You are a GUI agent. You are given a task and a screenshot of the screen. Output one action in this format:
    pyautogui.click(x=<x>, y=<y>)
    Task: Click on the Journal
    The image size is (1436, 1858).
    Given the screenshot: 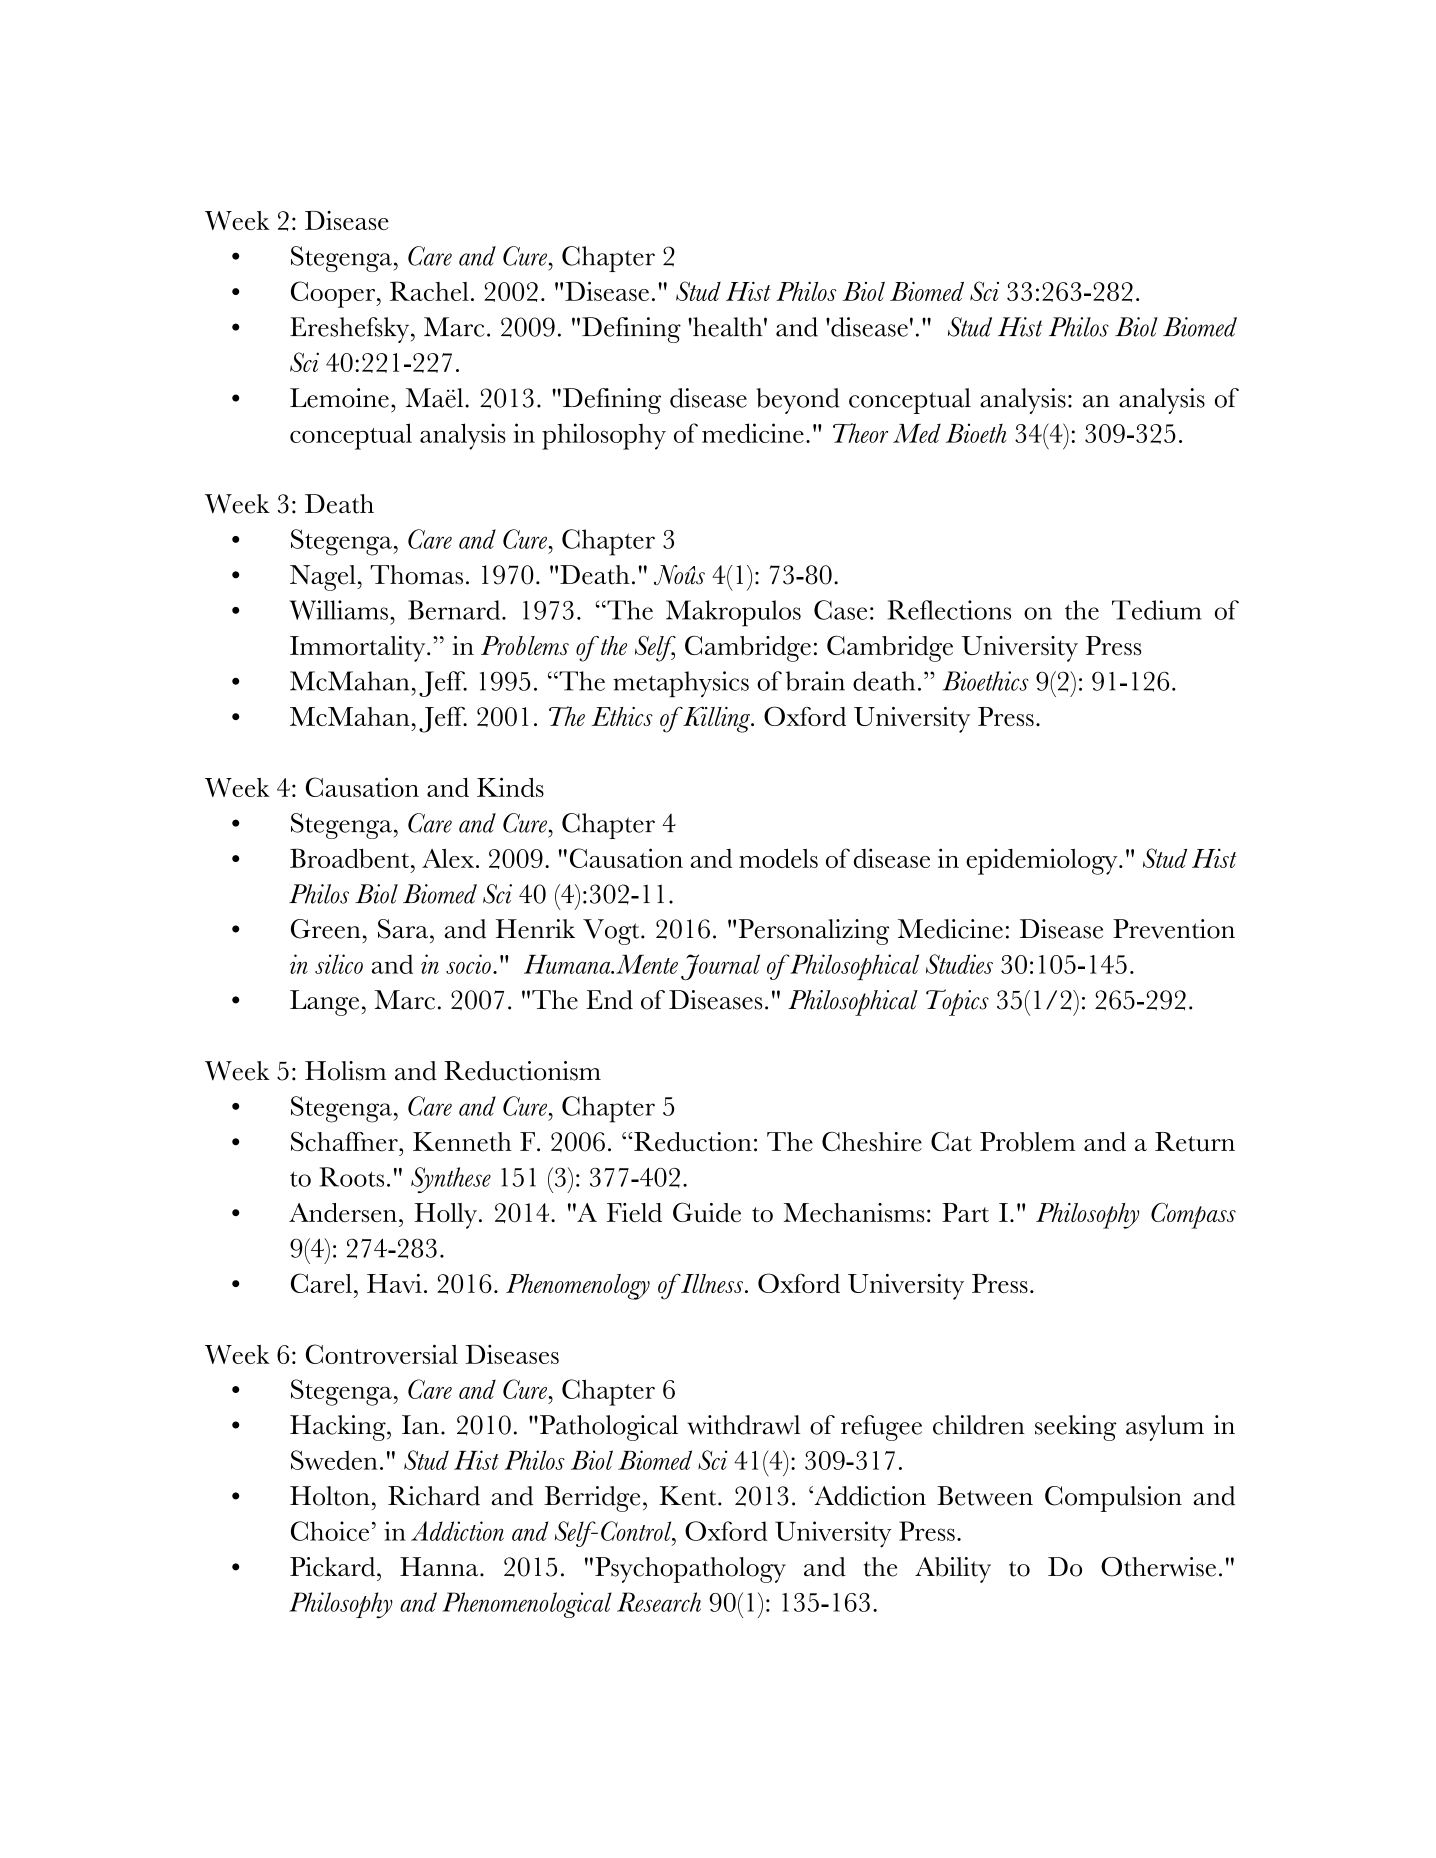 What is the action you would take?
    pyautogui.click(x=720, y=967)
